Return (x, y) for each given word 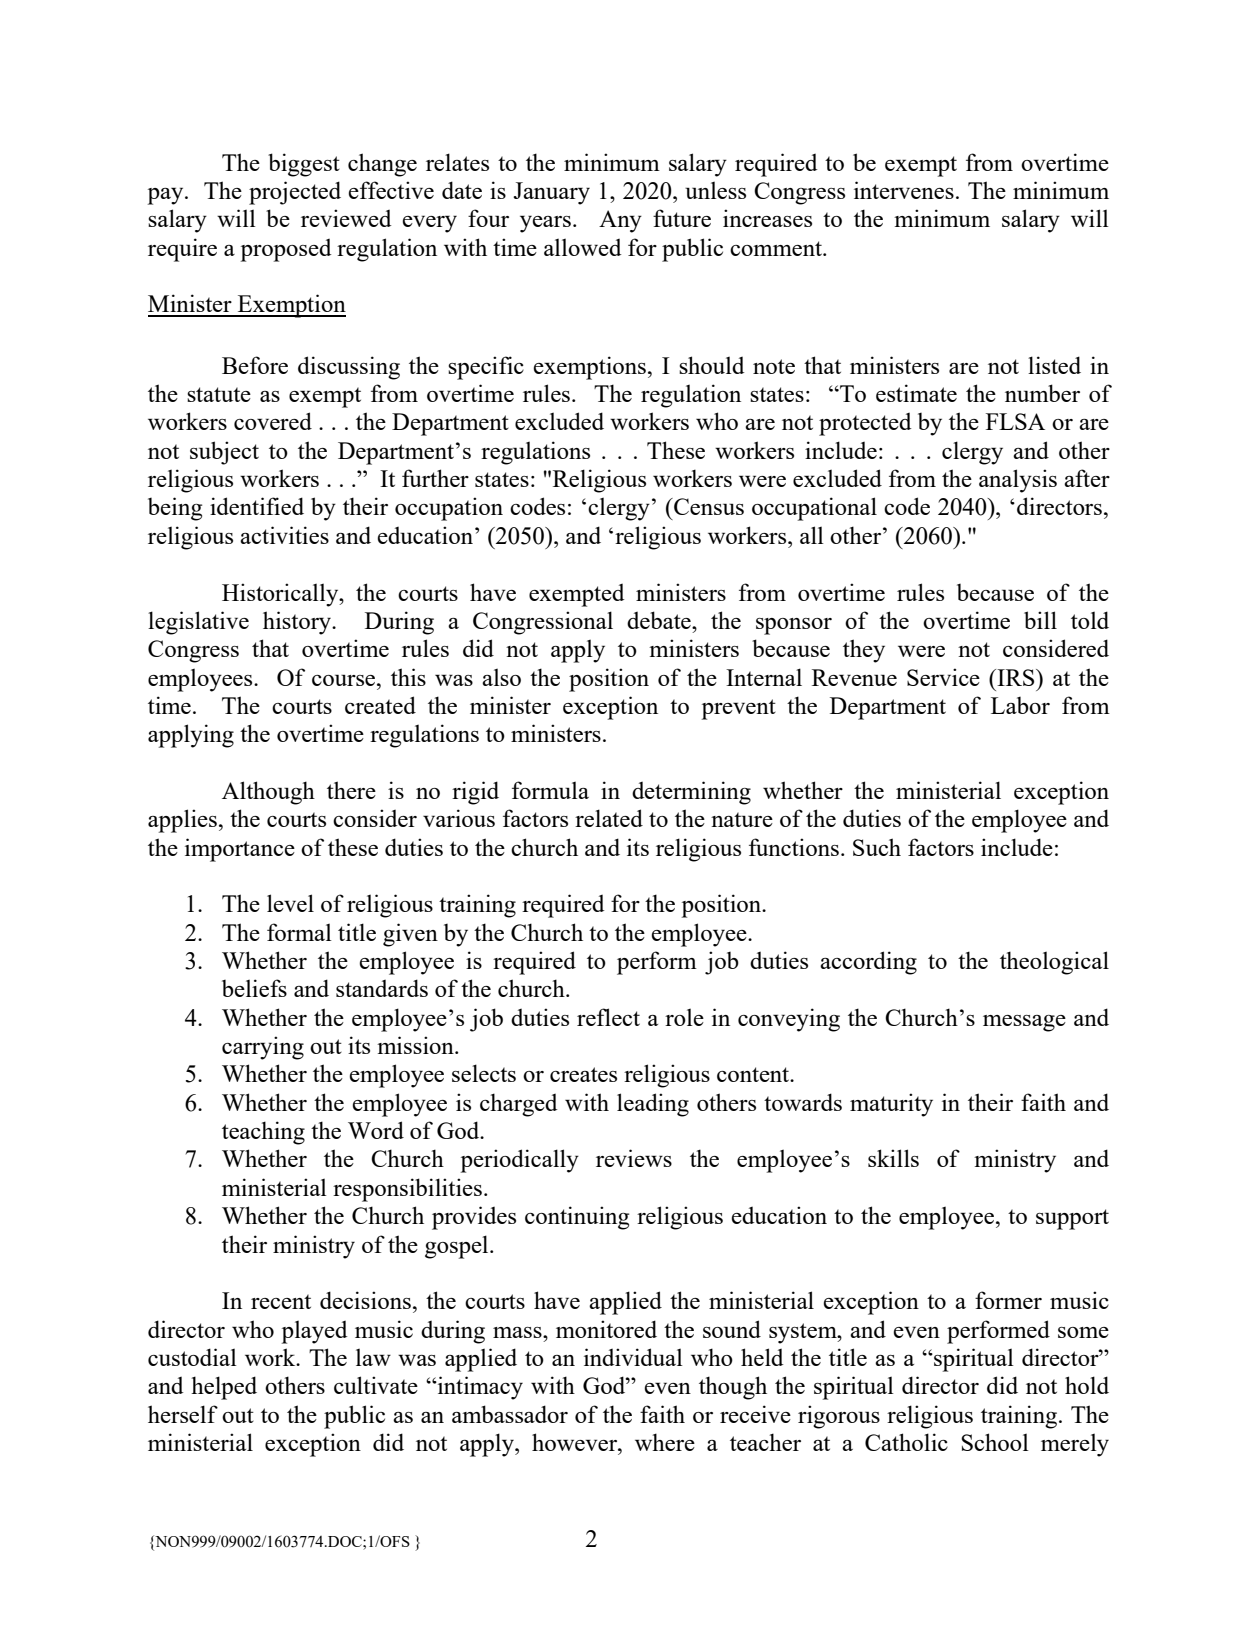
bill (1040, 620)
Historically (281, 595)
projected (295, 193)
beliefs (254, 988)
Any (620, 221)
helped (224, 1388)
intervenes (904, 190)
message (1024, 1023)
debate (660, 620)
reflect (608, 1017)
